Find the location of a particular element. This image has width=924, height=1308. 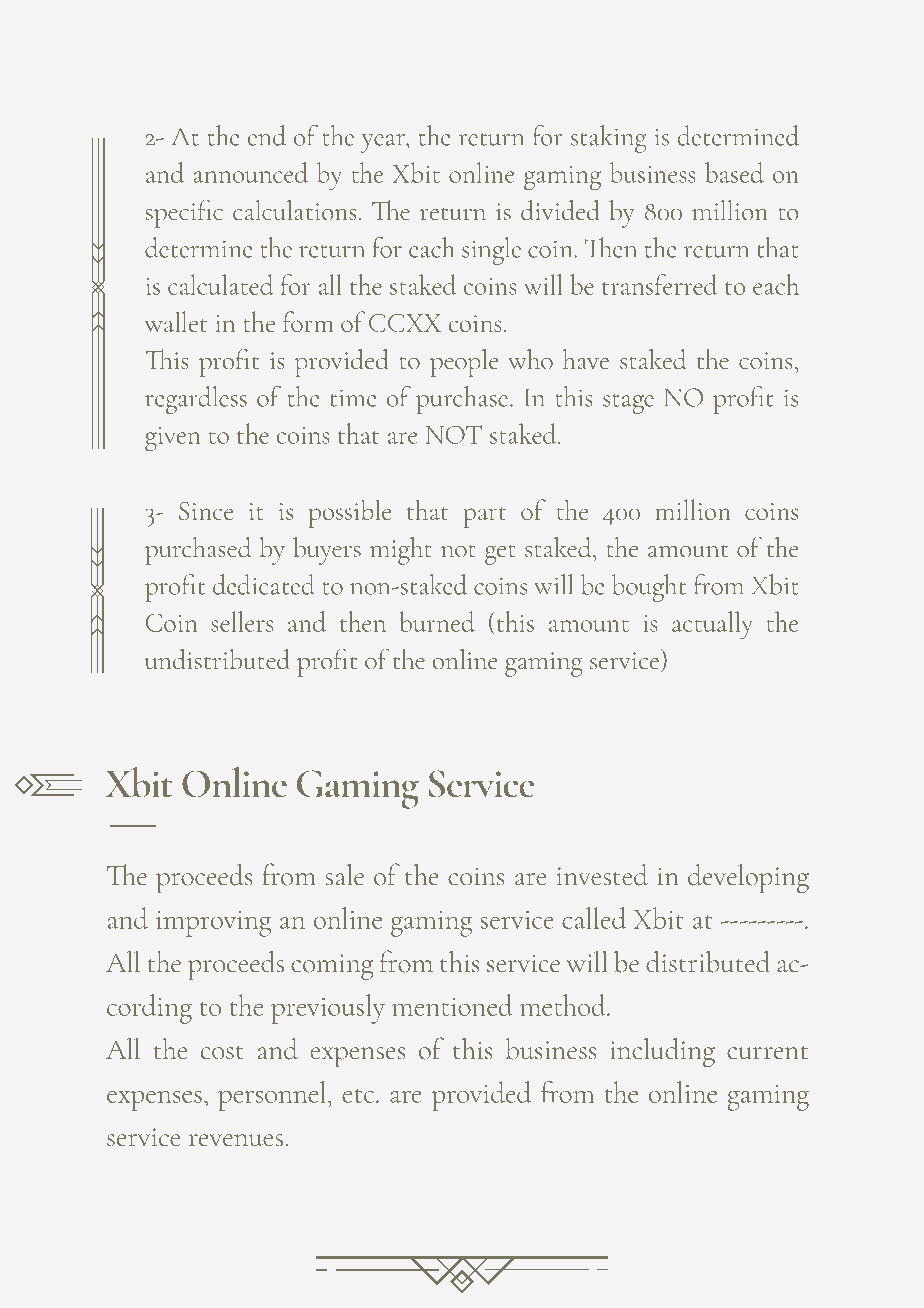

etc is located at coordinates (359, 1096).
